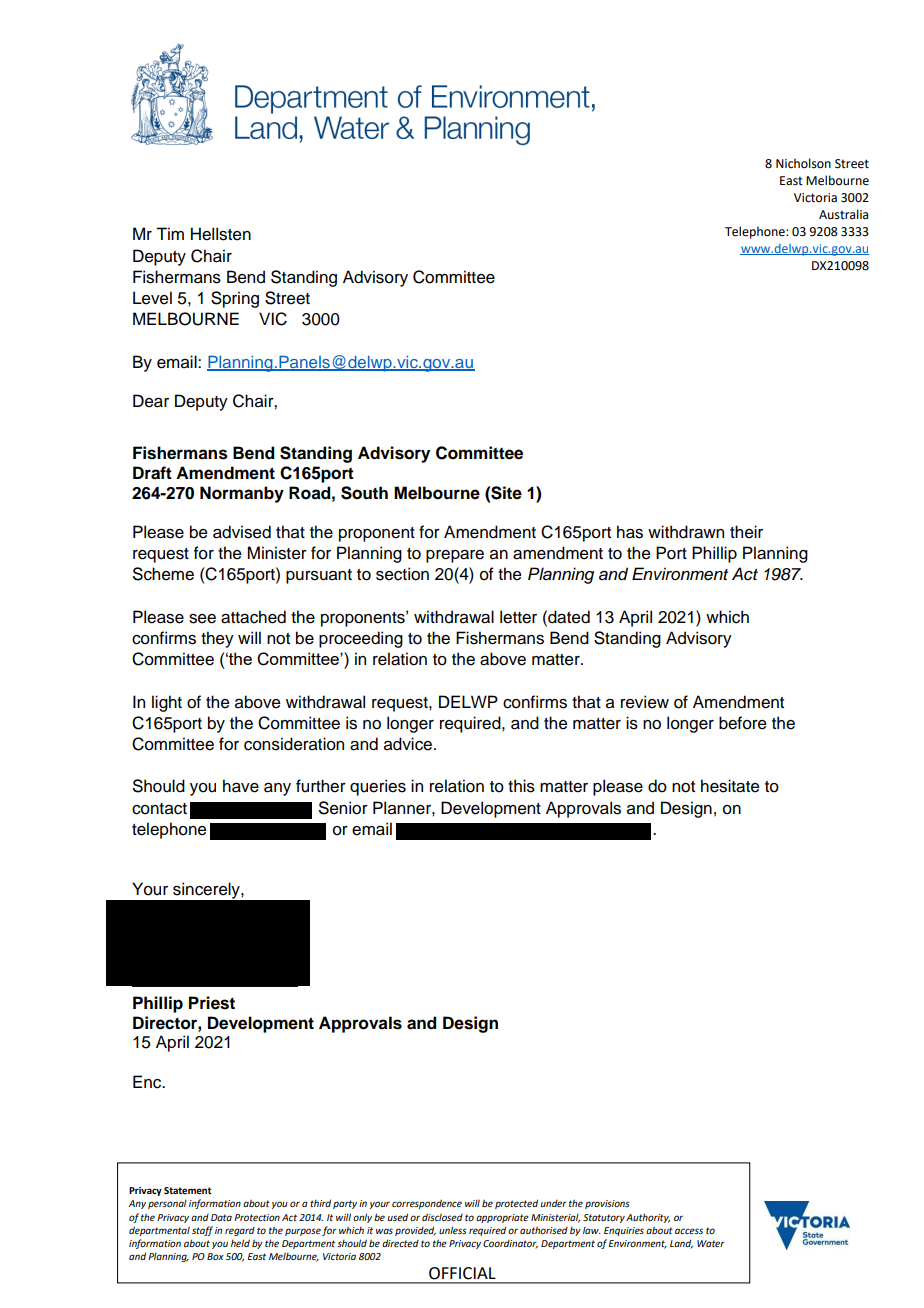  I want to click on Water, so click(711, 1243).
